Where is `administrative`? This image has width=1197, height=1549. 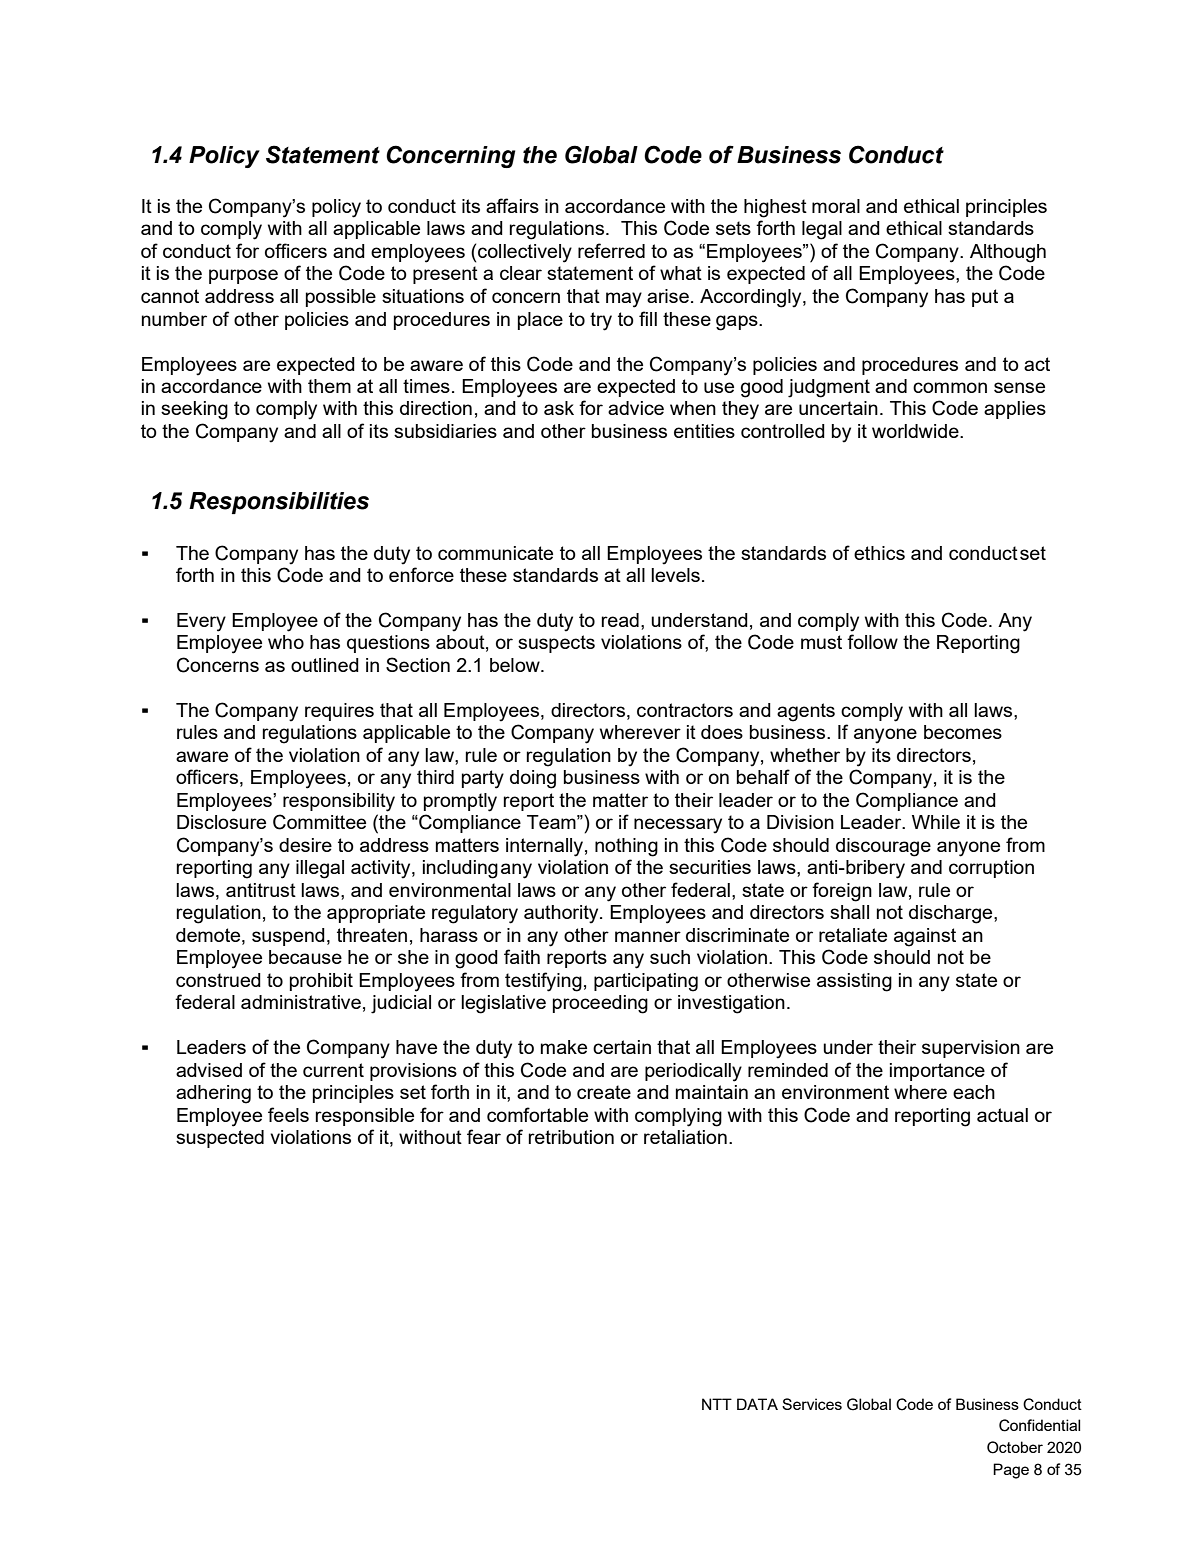
administrative is located at coordinates (301, 1002).
